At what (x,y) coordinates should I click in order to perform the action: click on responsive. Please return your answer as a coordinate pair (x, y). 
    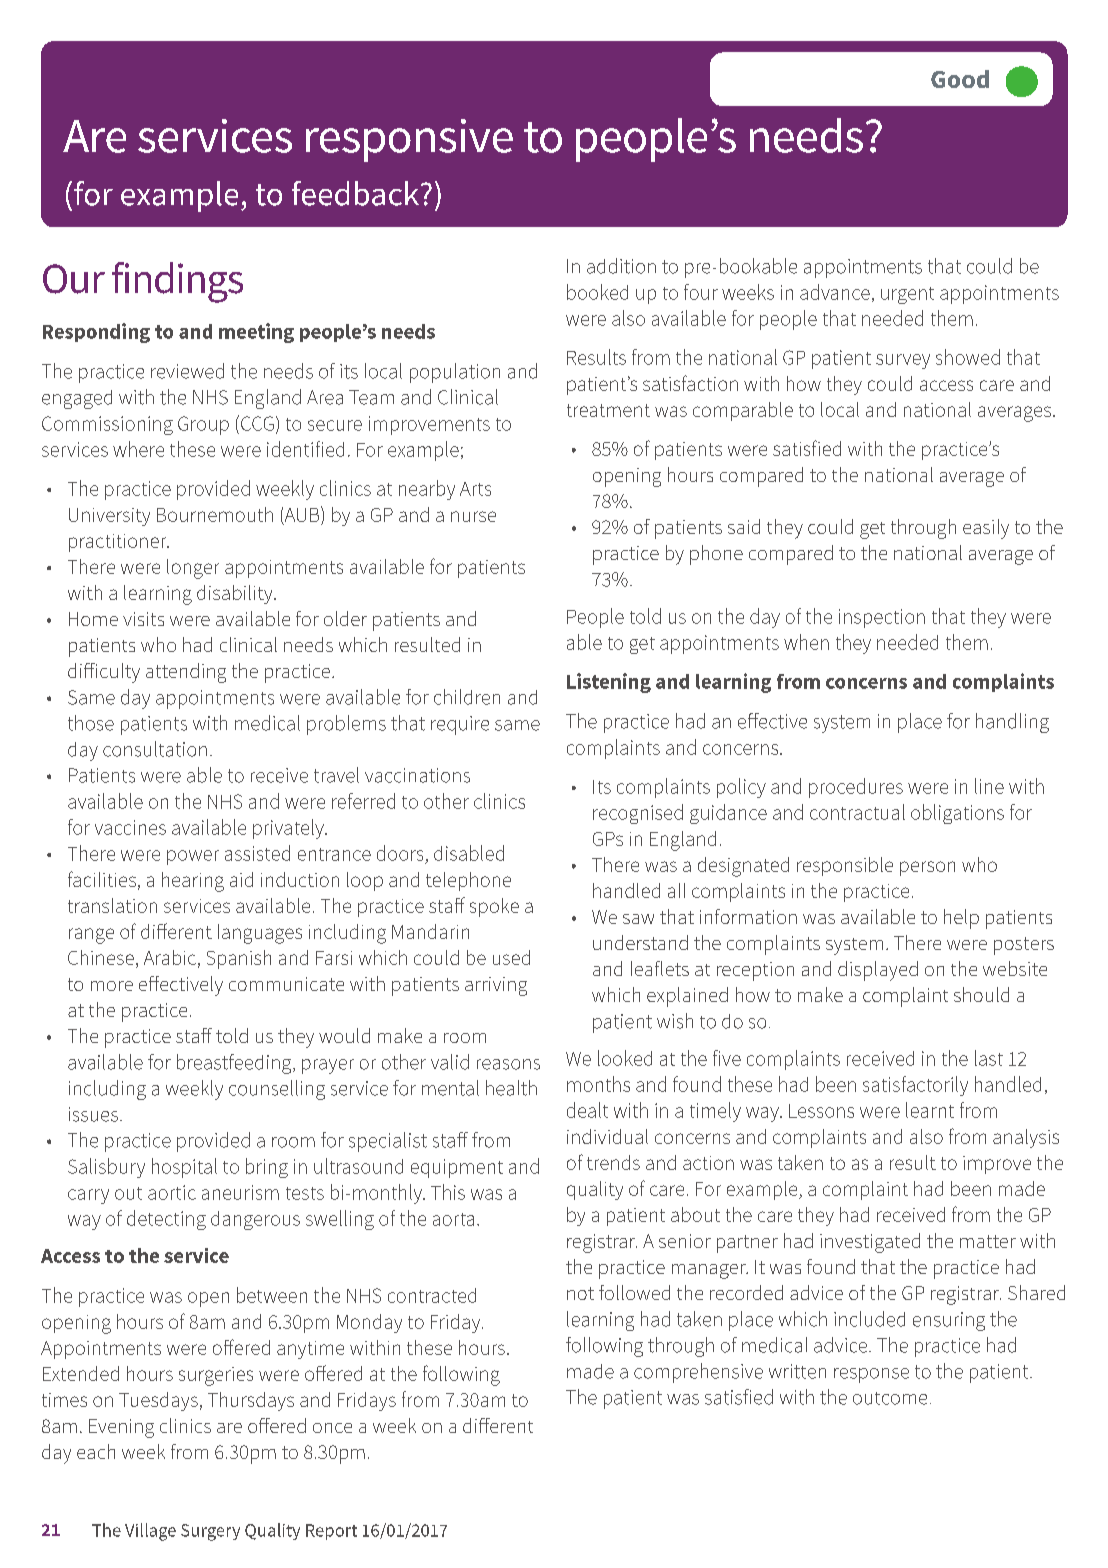
    Looking at the image, I should click on (409, 140).
